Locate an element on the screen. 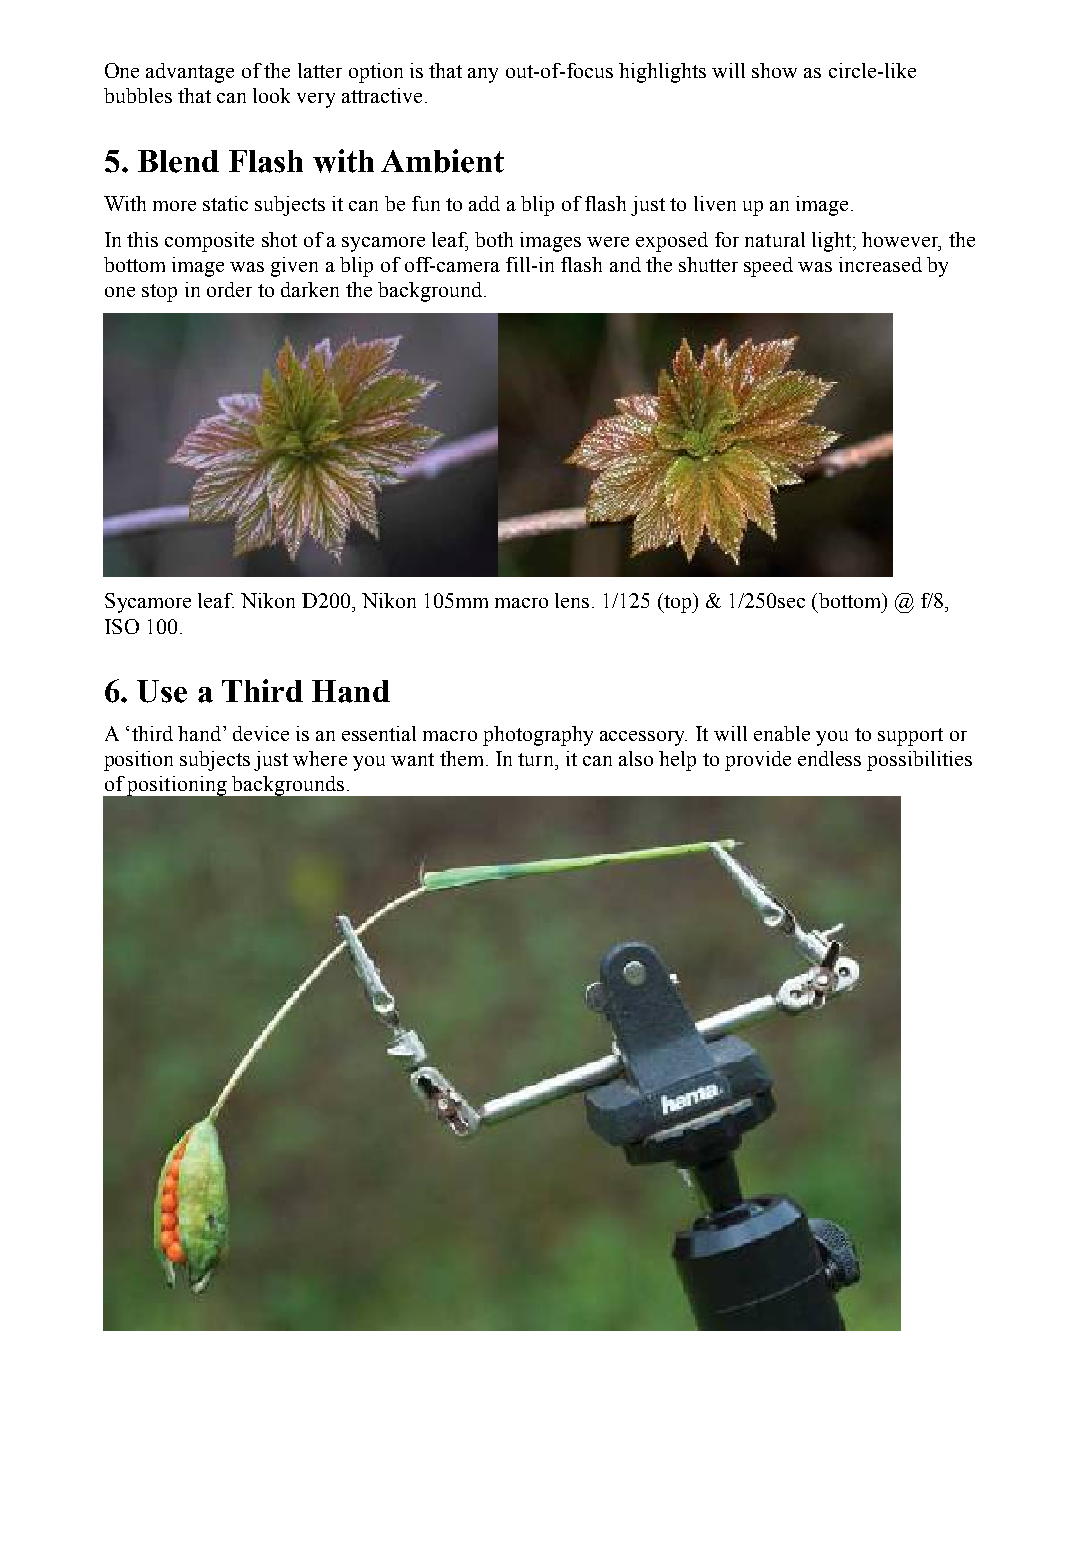 This screenshot has width=1090, height=1542. advantage is located at coordinates (190, 73).
